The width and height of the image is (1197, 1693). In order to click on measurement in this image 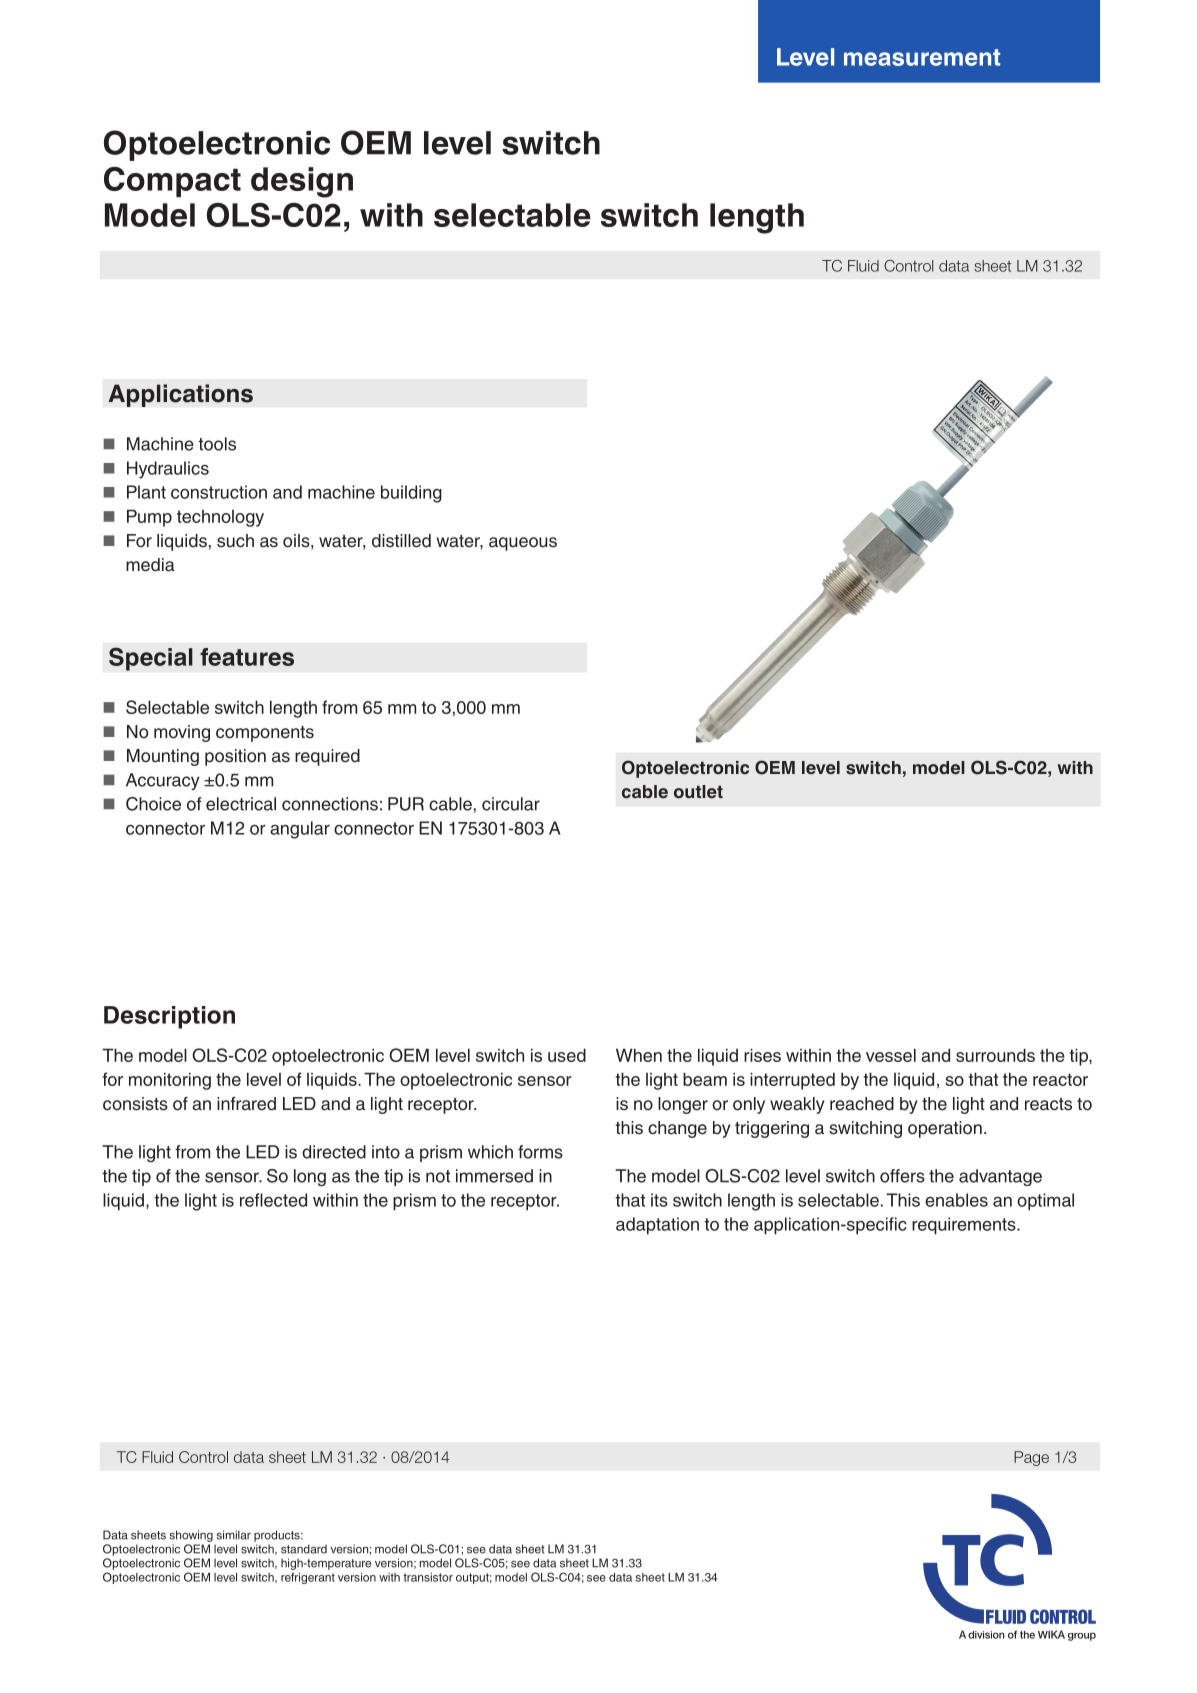, I will do `click(922, 57)`.
